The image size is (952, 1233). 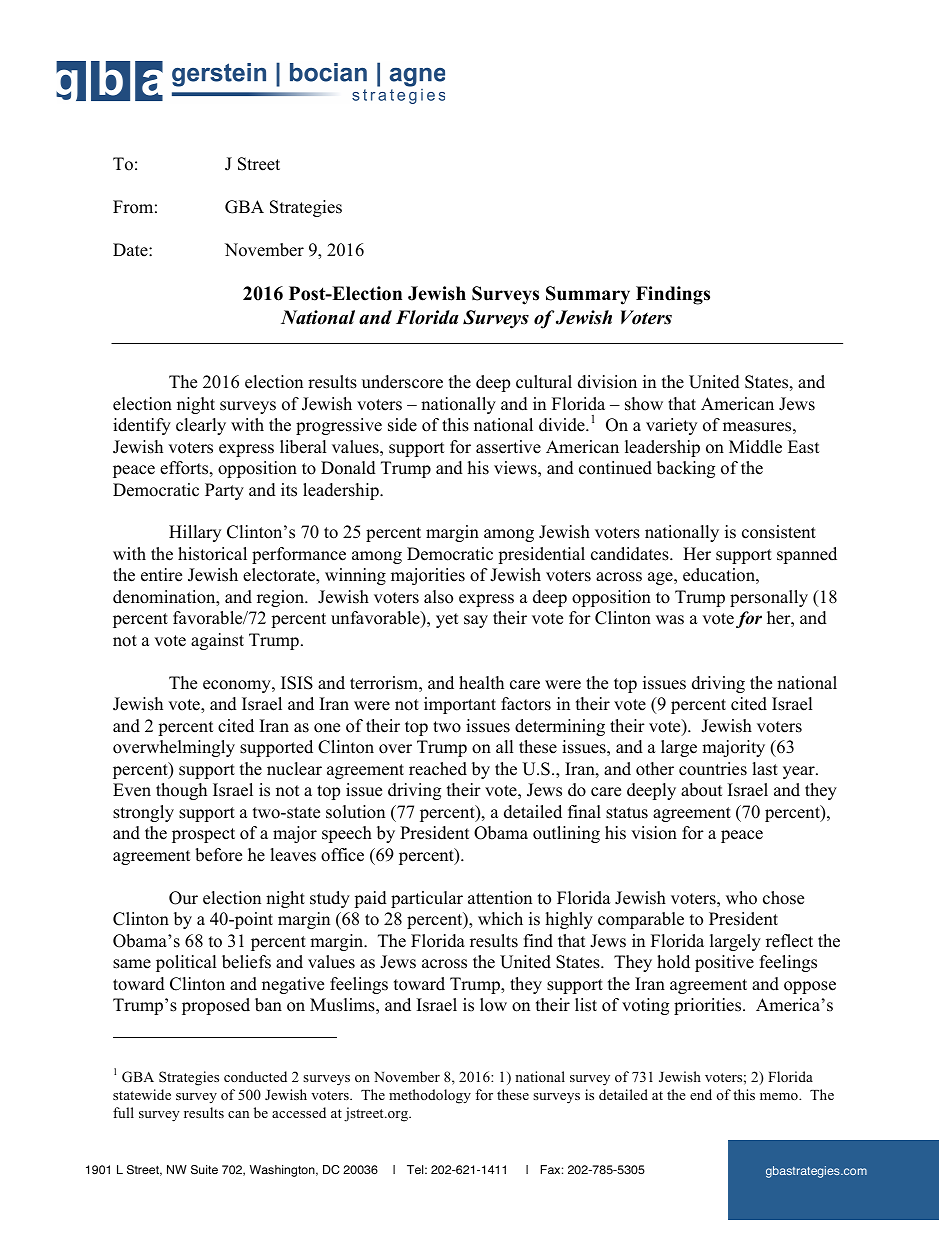 I want to click on Suite, so click(x=204, y=1170).
